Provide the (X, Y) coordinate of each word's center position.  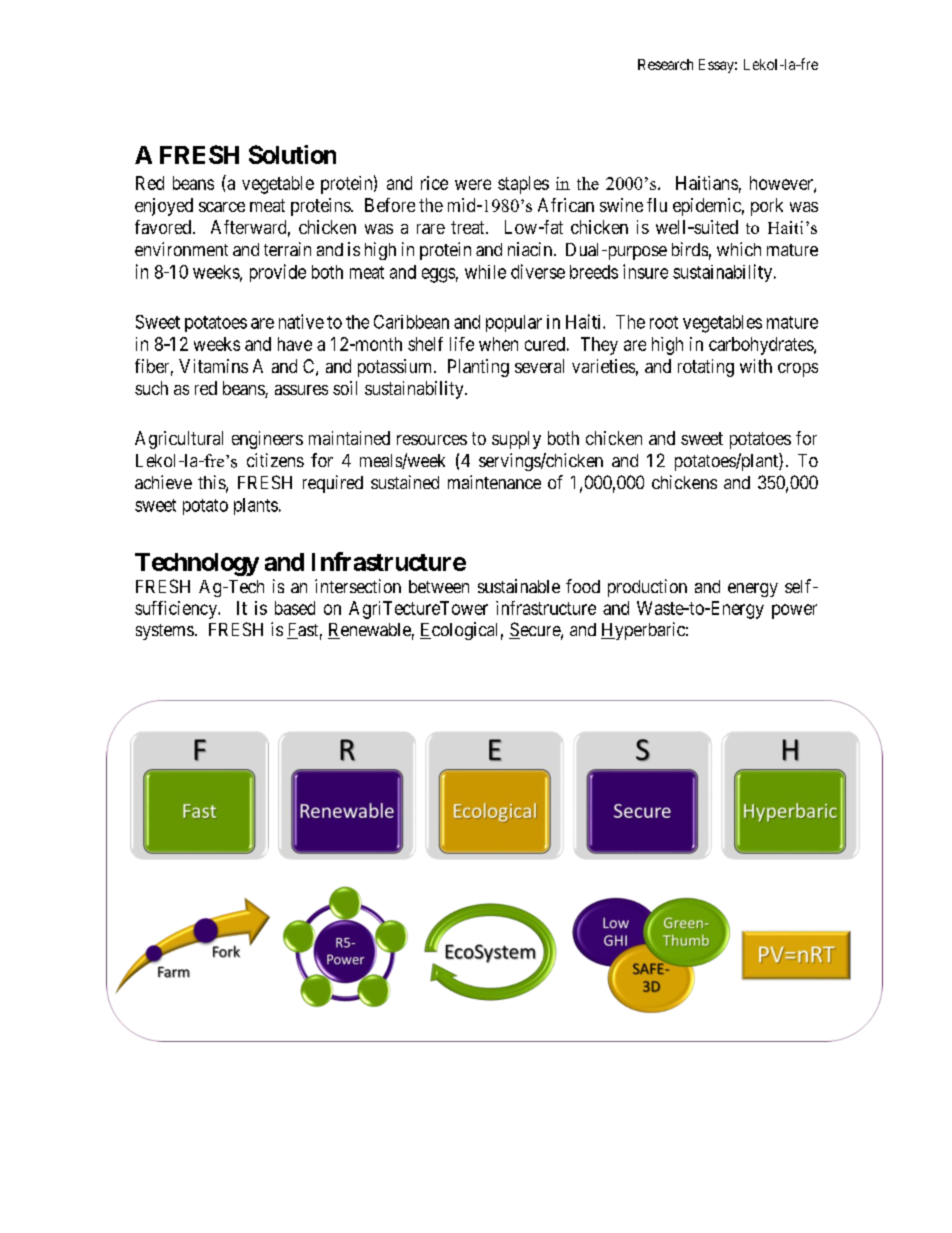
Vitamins (213, 366)
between (439, 586)
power (794, 611)
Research (665, 64)
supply (516, 440)
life (462, 344)
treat (469, 227)
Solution (292, 154)
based (295, 608)
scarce (222, 207)
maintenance (494, 482)
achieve (163, 482)
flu (657, 205)
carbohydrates (762, 346)
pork (767, 207)
